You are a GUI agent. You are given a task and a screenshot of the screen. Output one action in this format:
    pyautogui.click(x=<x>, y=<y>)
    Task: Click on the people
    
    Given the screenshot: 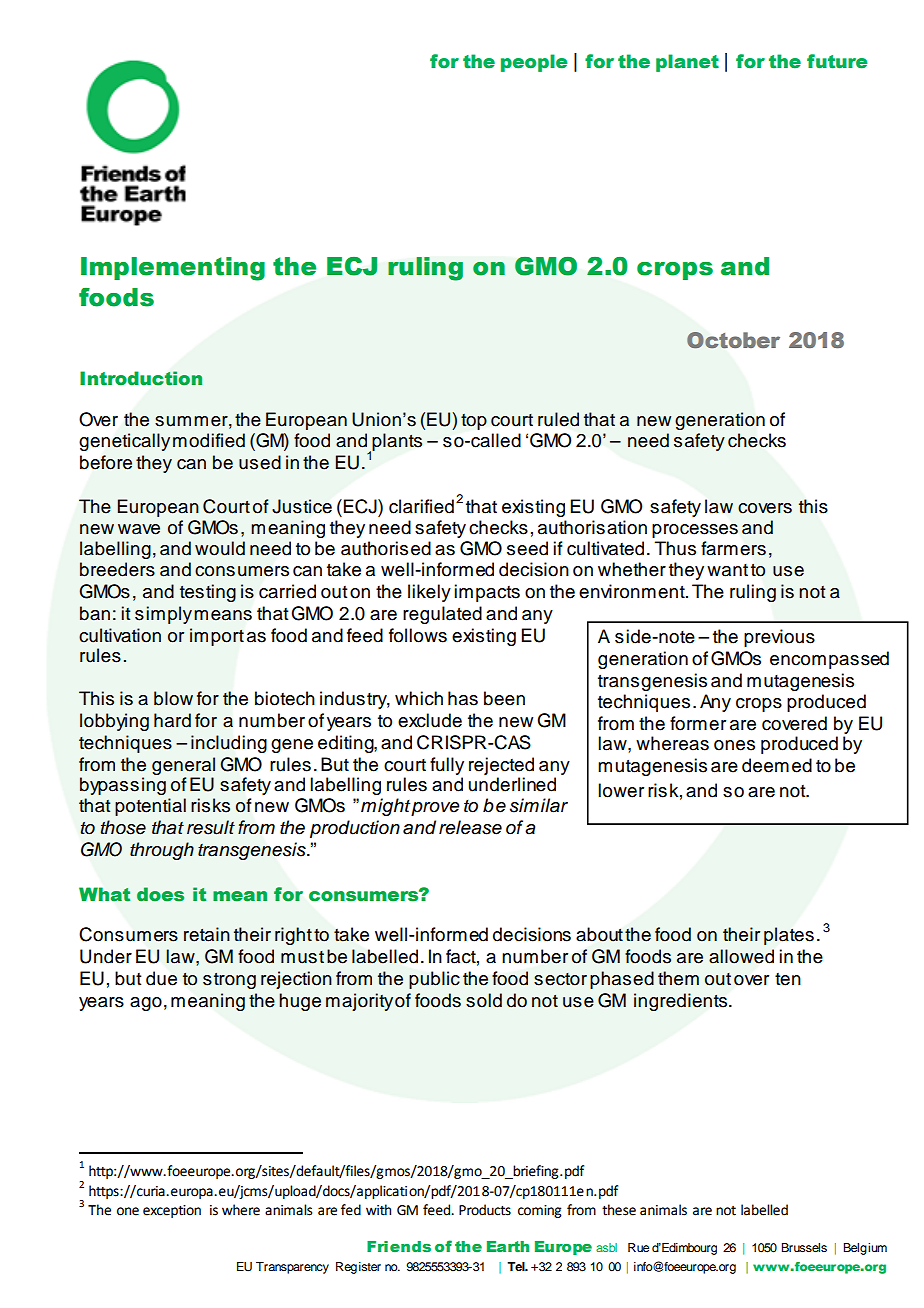 What is the action you would take?
    pyautogui.click(x=534, y=63)
